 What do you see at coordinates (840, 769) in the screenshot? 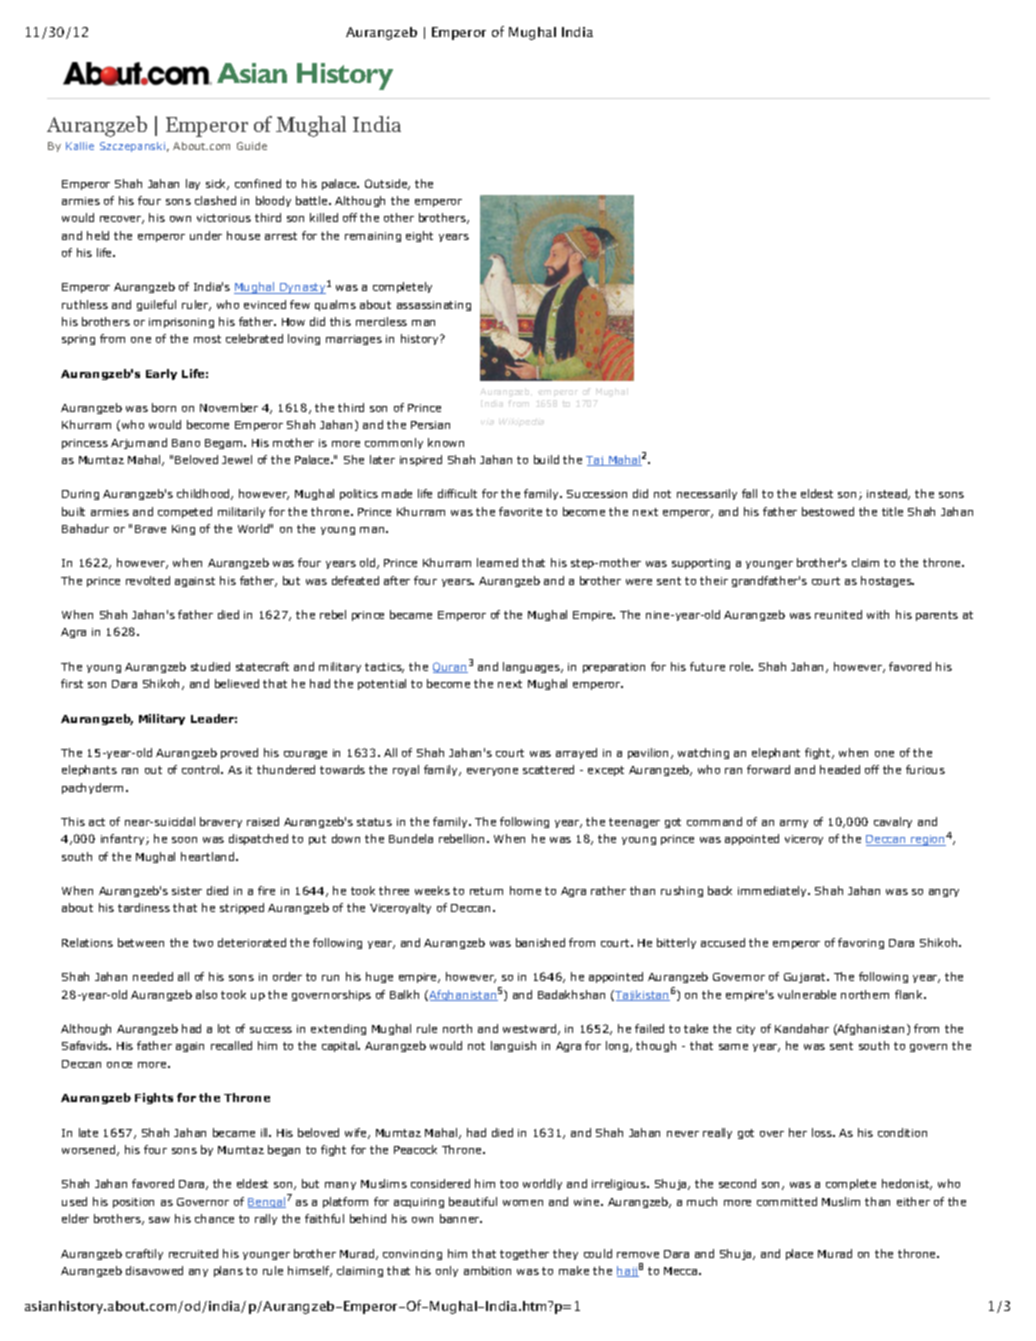
I see `headed` at bounding box center [840, 769].
